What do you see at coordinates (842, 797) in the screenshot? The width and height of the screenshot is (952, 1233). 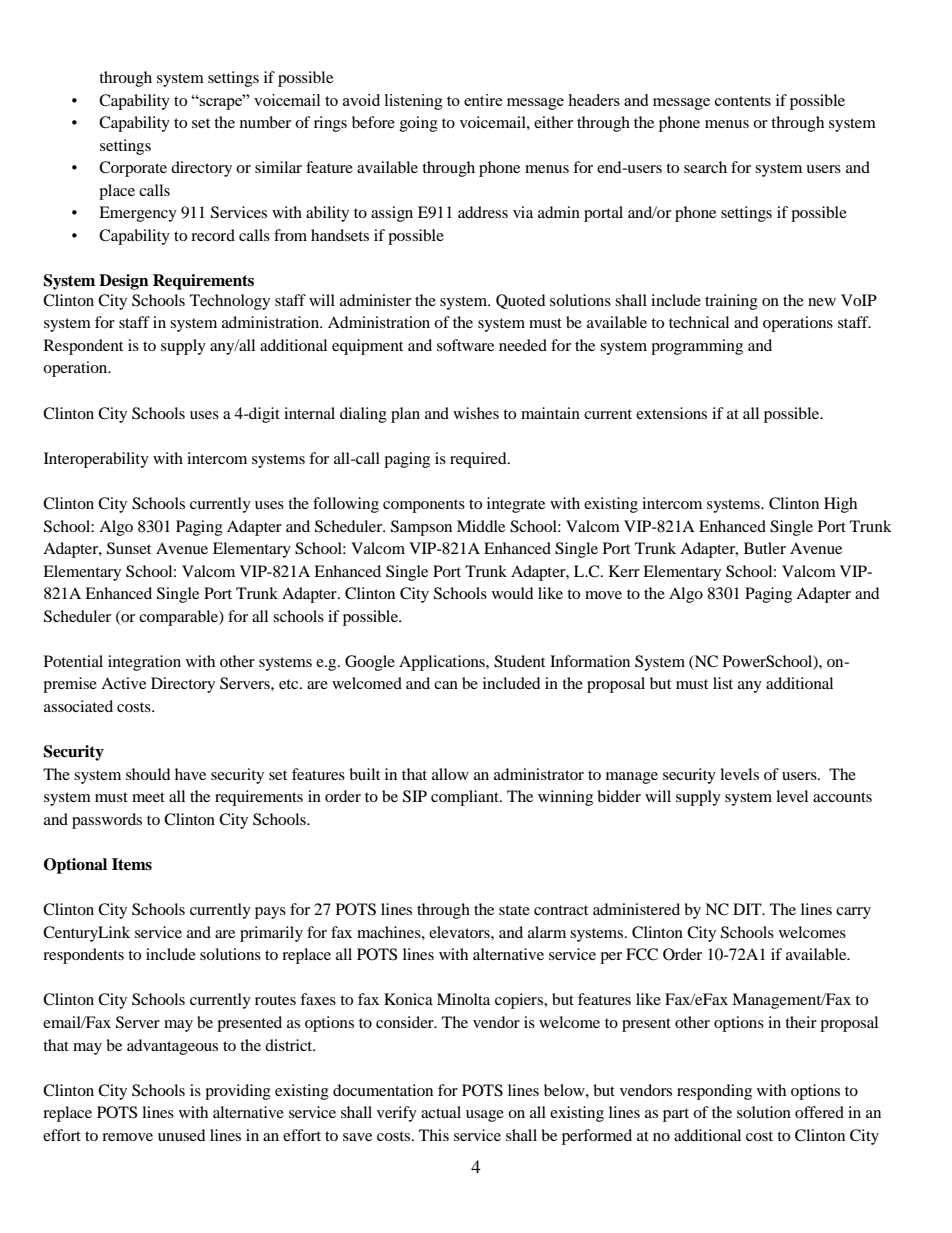 I see `accounts` at bounding box center [842, 797].
